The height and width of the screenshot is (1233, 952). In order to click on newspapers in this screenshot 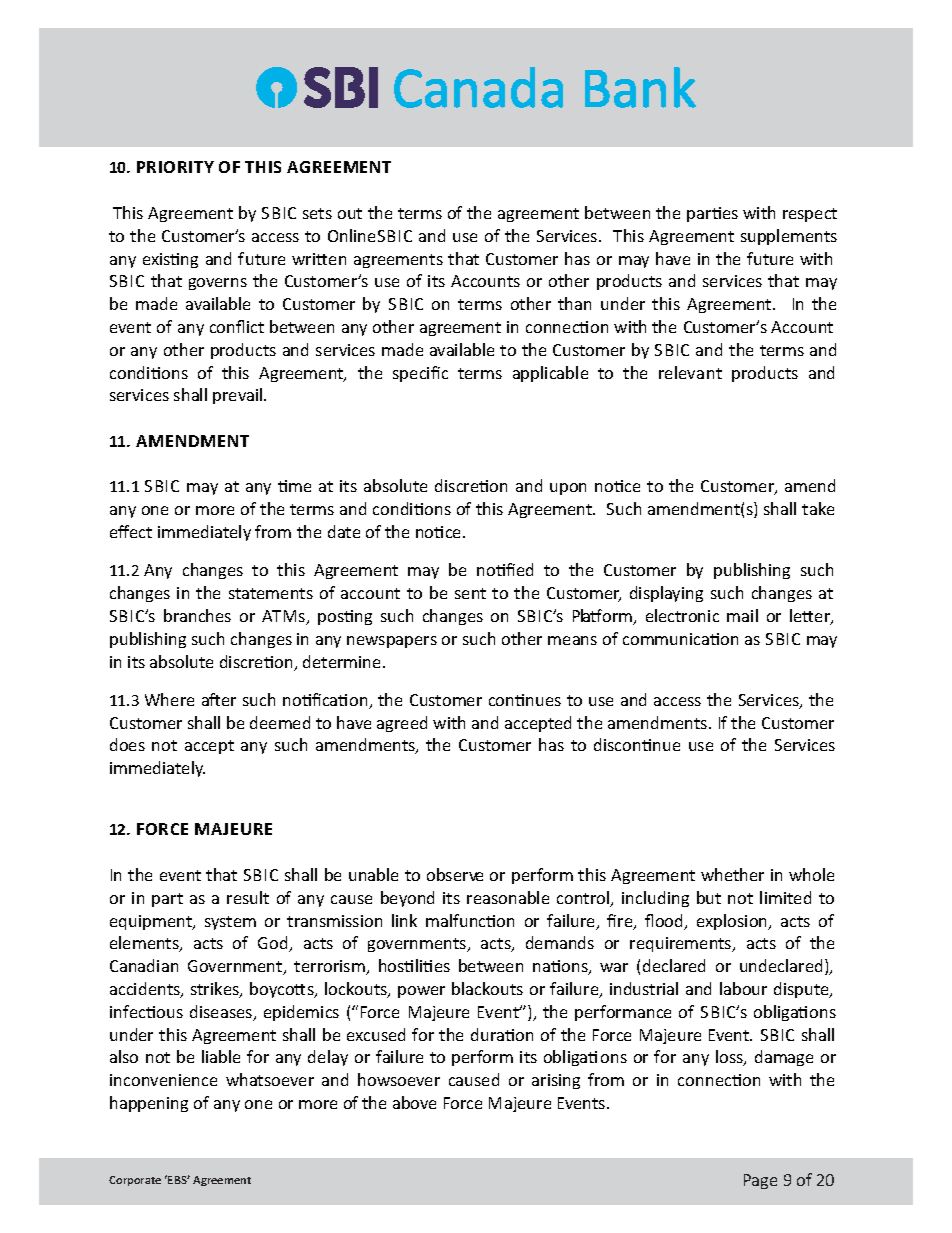, I will do `click(392, 642)`.
